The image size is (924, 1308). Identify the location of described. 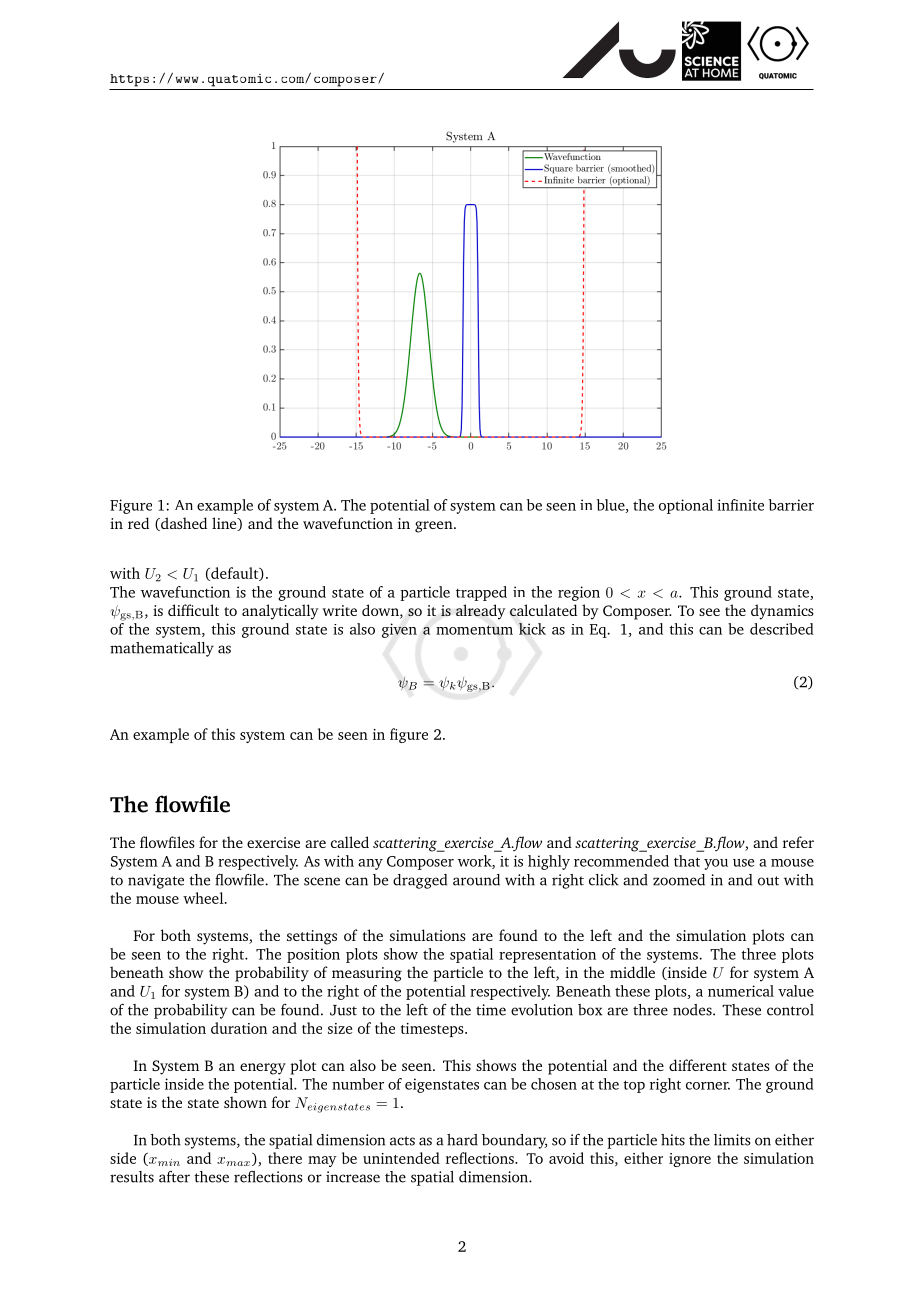
(782, 629).
